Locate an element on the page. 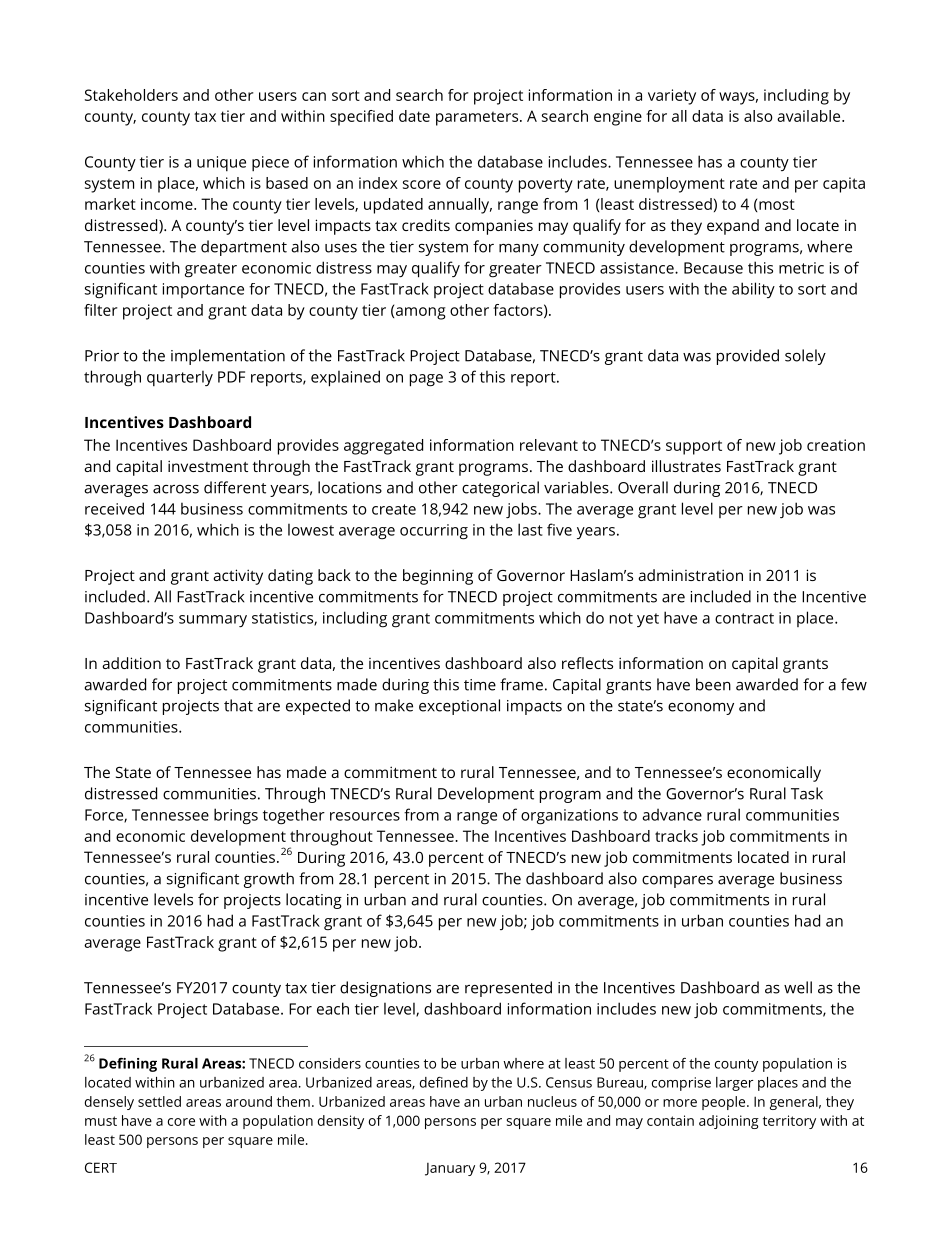 The width and height of the image is (952, 1233). Task is located at coordinates (807, 793).
